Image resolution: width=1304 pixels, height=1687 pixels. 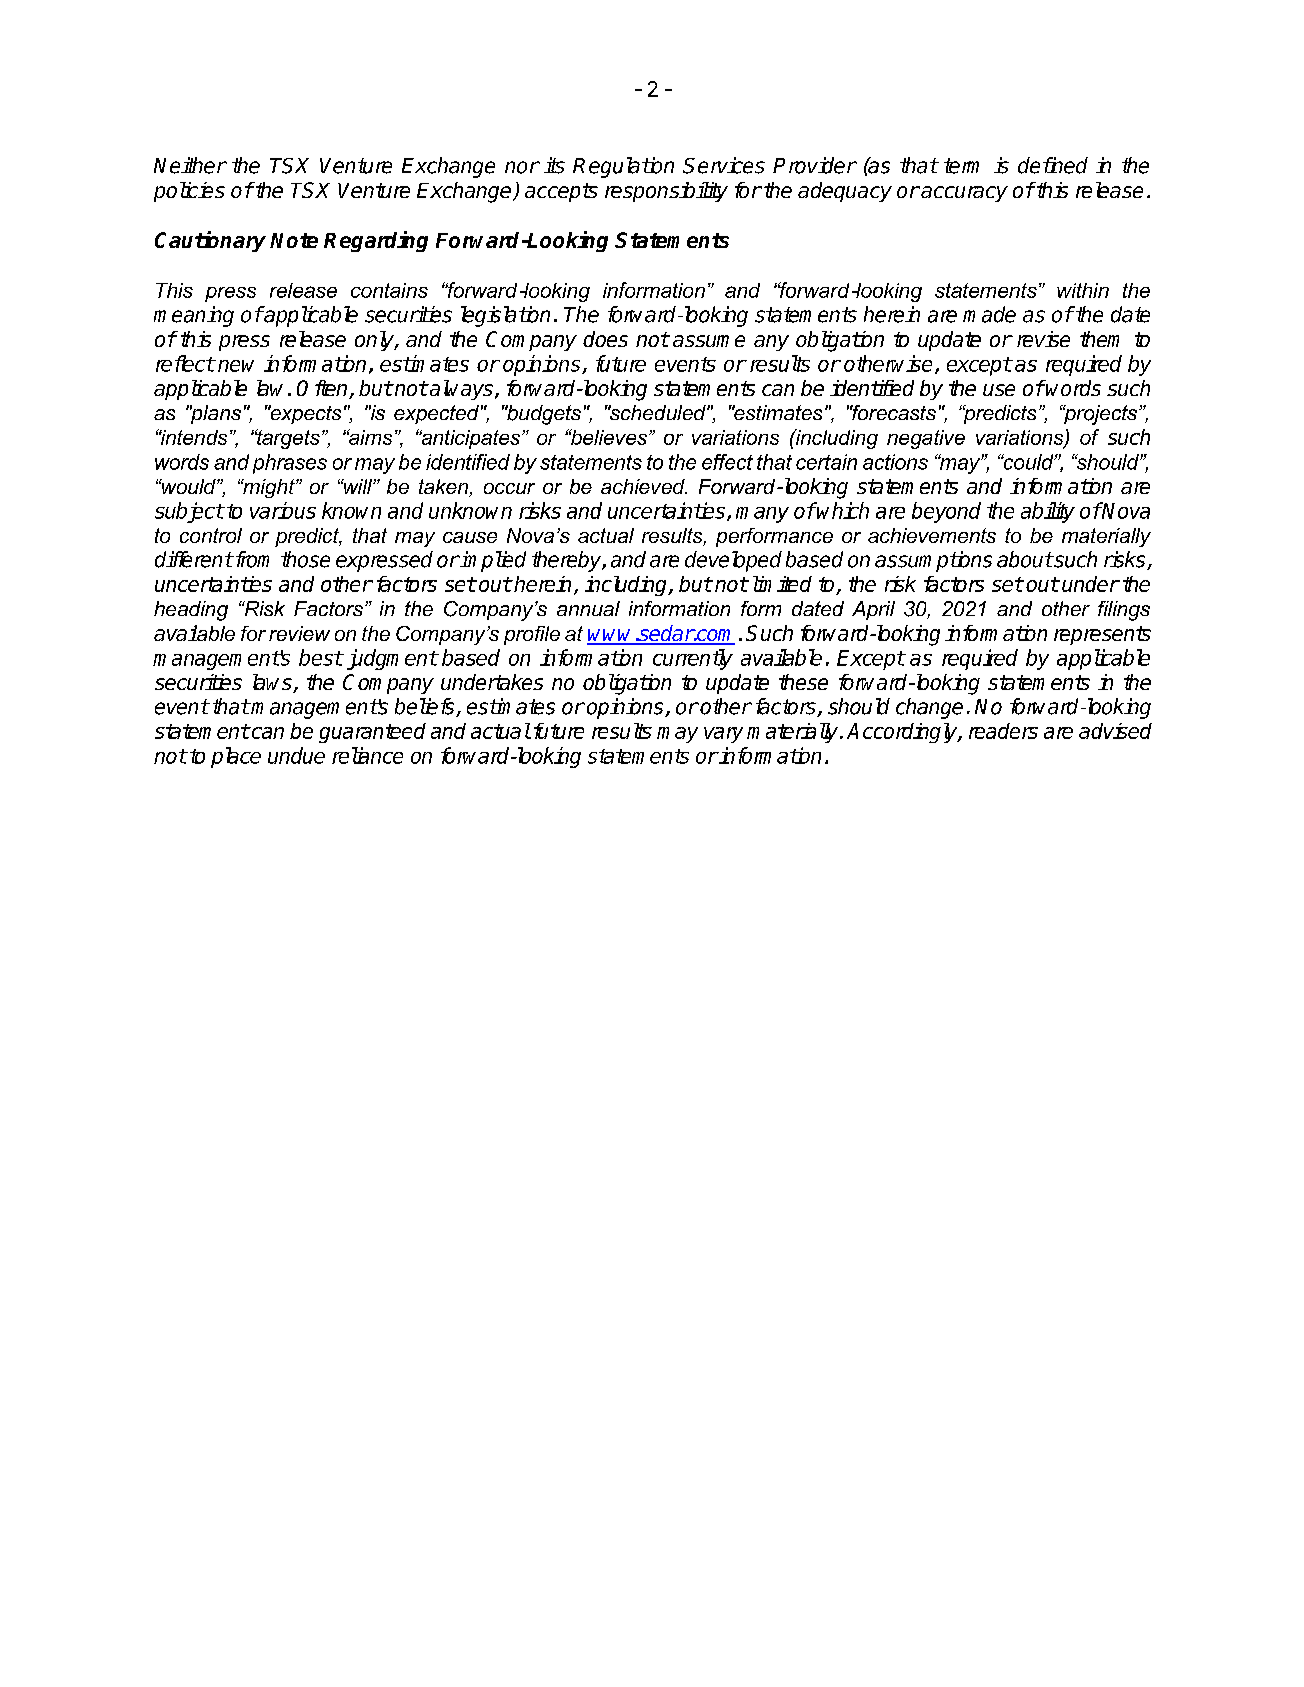 I want to click on effect, so click(x=727, y=462).
